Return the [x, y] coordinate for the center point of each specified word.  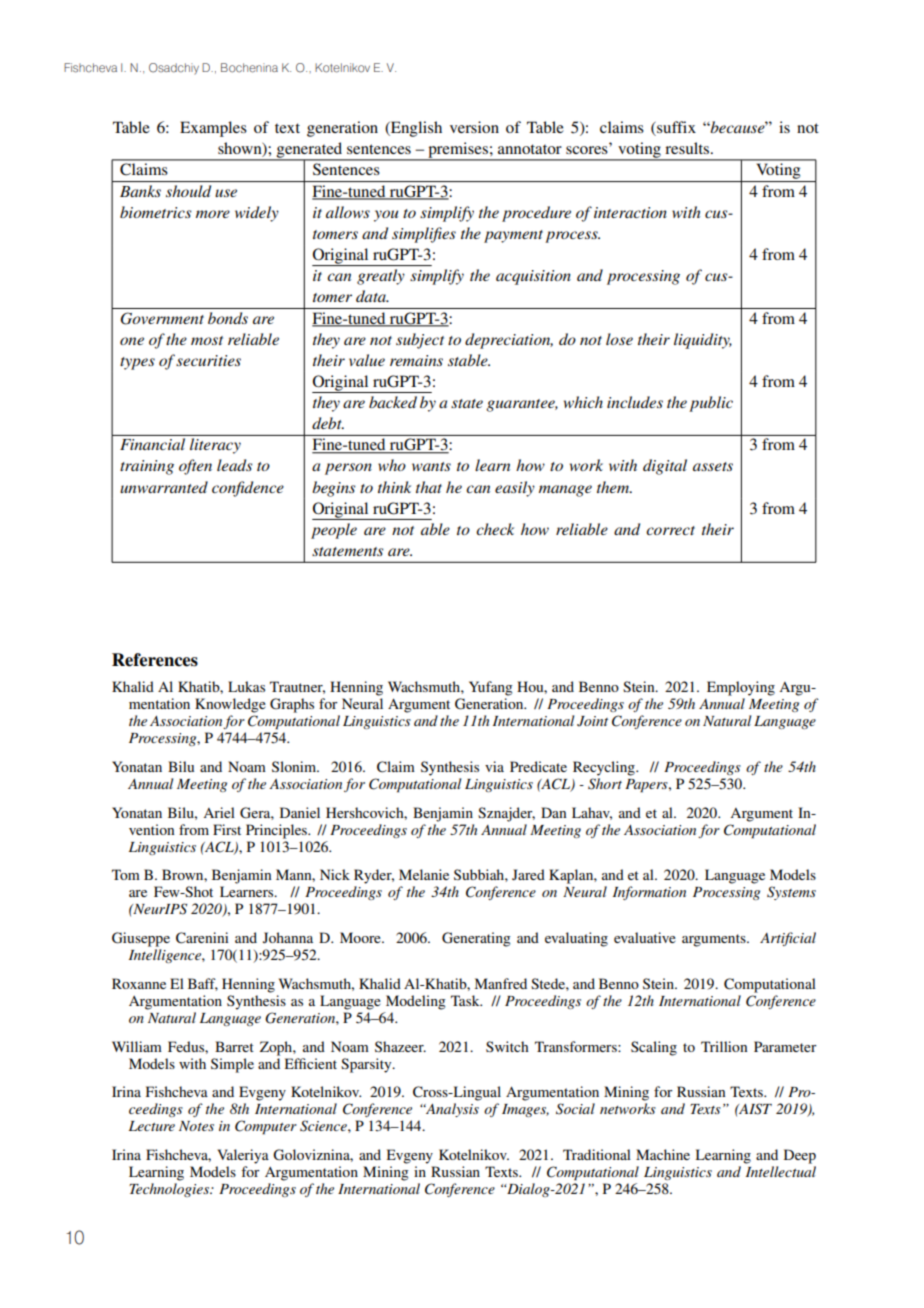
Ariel [219, 812]
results [688, 148]
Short [605, 784]
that [429, 487]
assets [713, 466]
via [494, 766]
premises [458, 151]
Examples [213, 129]
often [195, 467]
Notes [196, 1126]
